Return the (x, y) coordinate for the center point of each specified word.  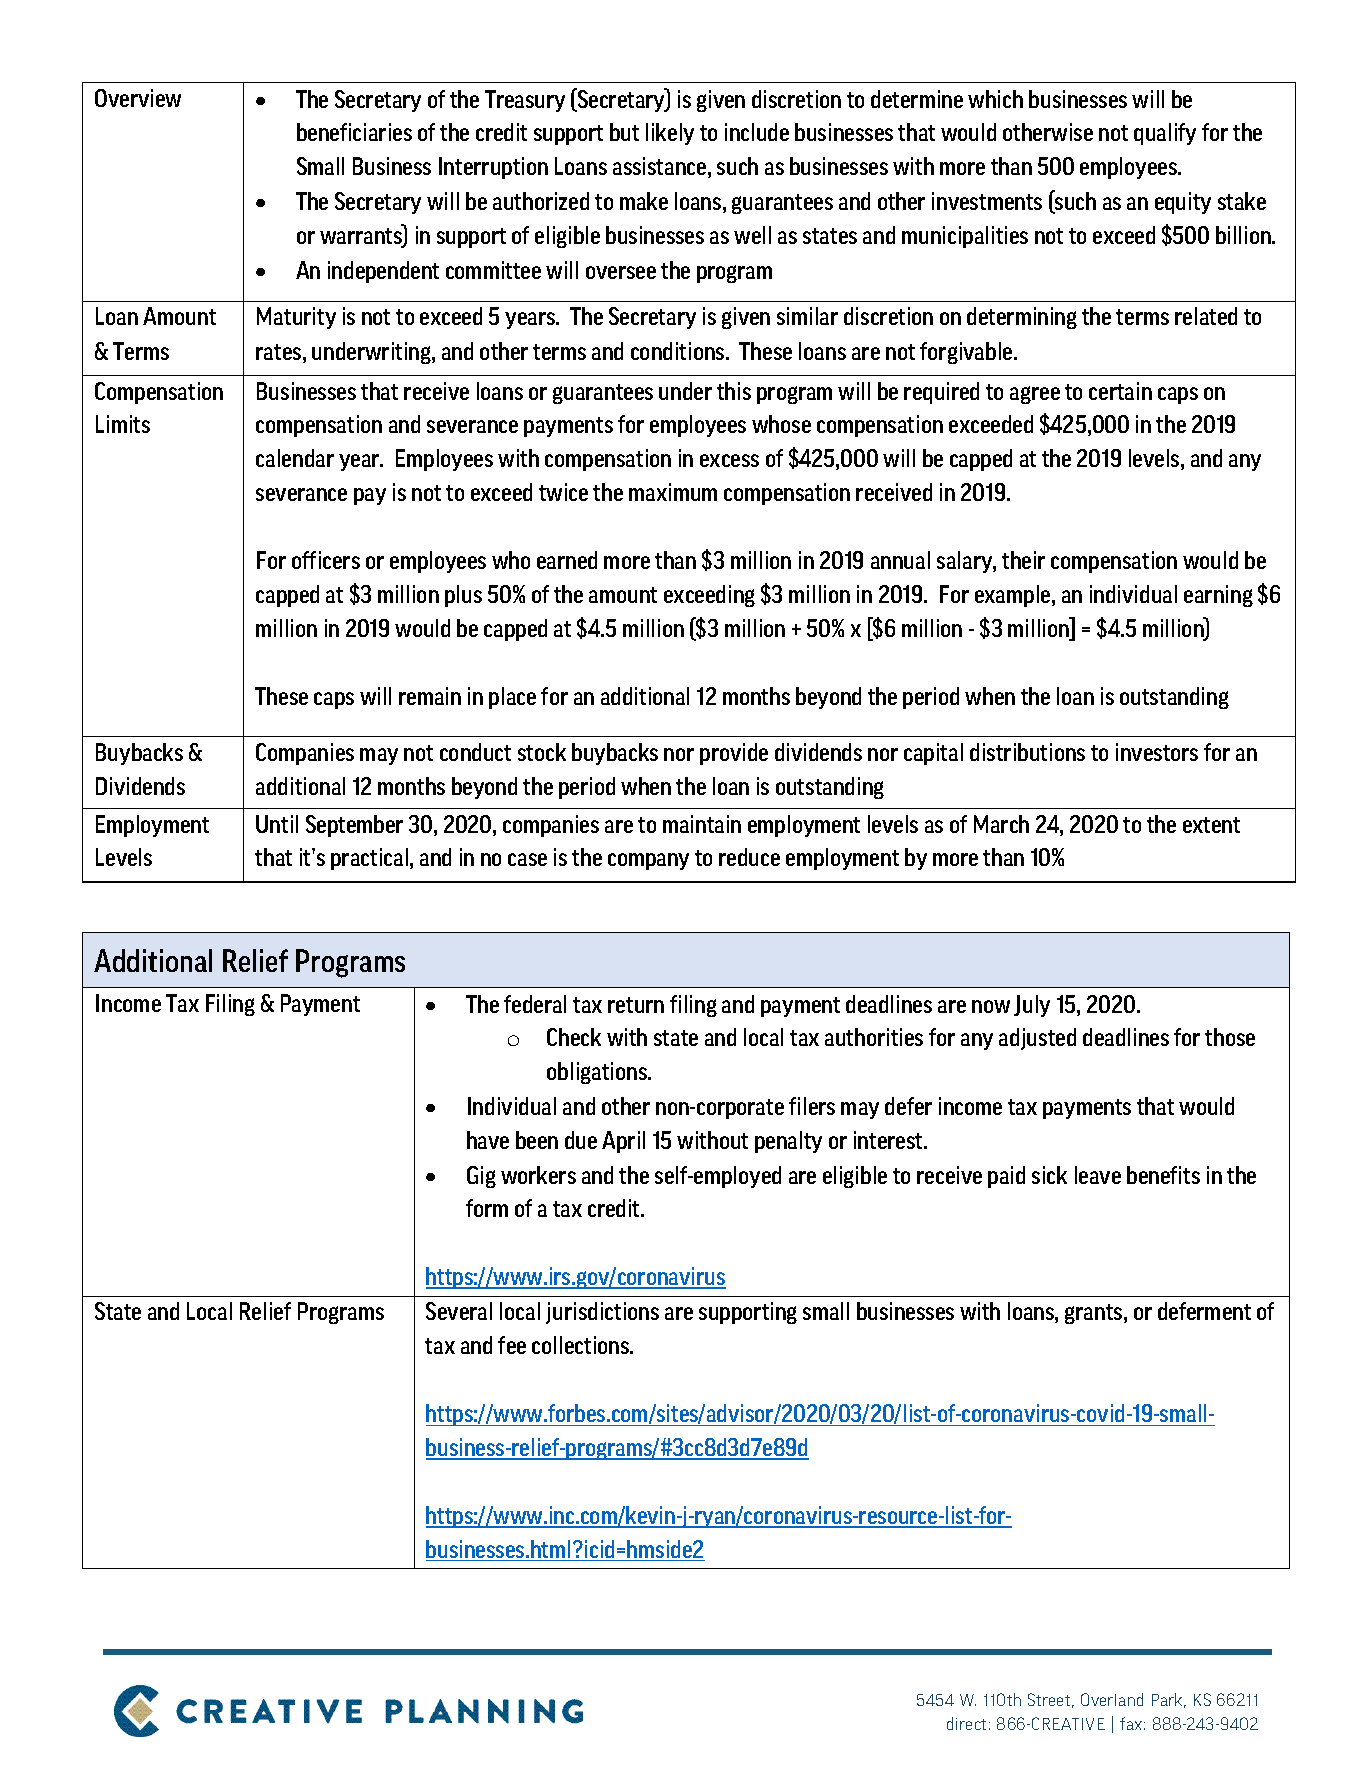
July (1032, 1006)
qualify (1165, 134)
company (648, 861)
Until (277, 824)
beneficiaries (354, 132)
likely (670, 134)
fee (512, 1345)
